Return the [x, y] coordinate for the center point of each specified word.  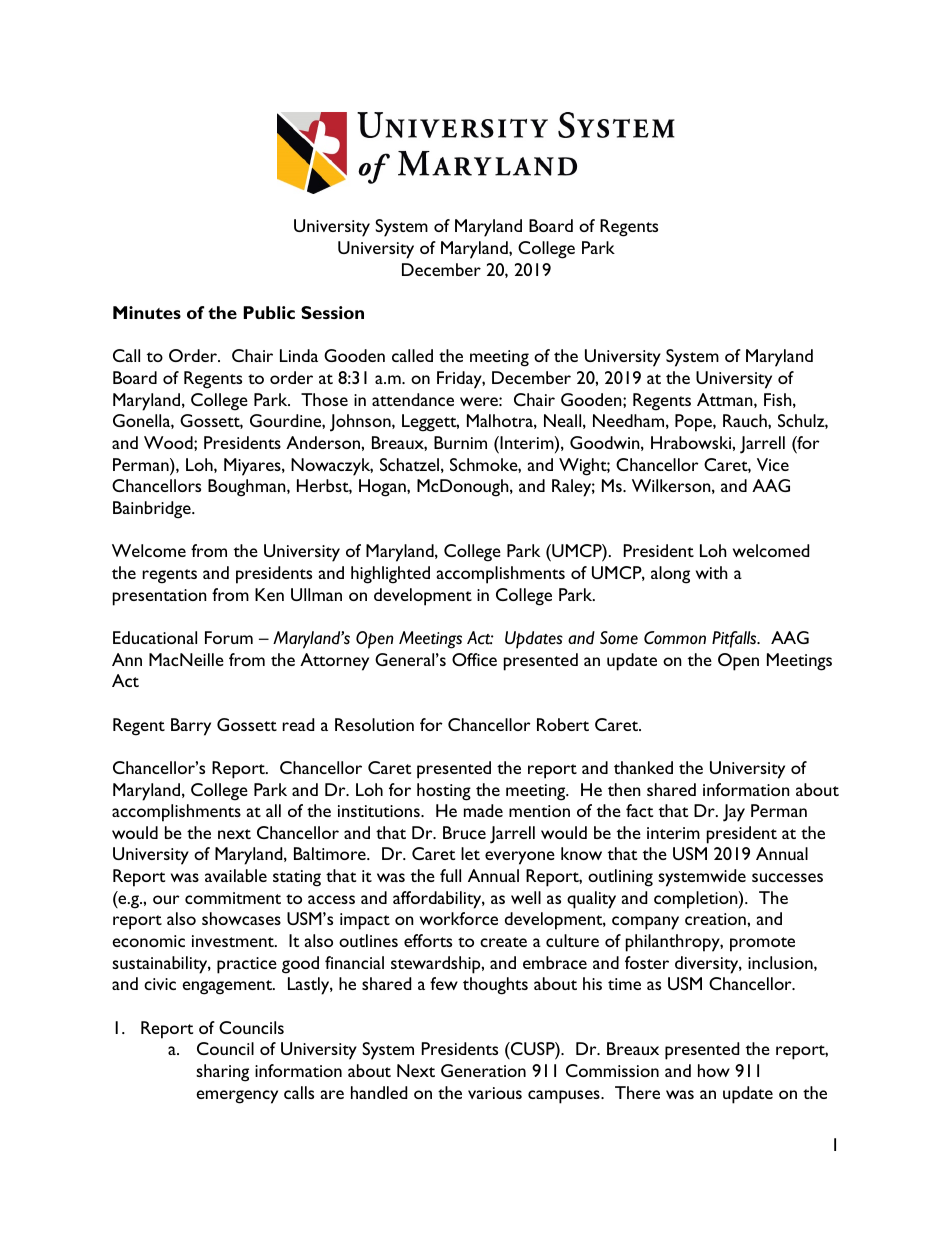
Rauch [746, 420]
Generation [483, 1070]
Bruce [464, 832]
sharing [222, 1073]
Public [269, 312]
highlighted [390, 575]
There [637, 1092]
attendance [413, 399]
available [236, 875]
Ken [269, 594]
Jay [734, 813]
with [712, 572]
